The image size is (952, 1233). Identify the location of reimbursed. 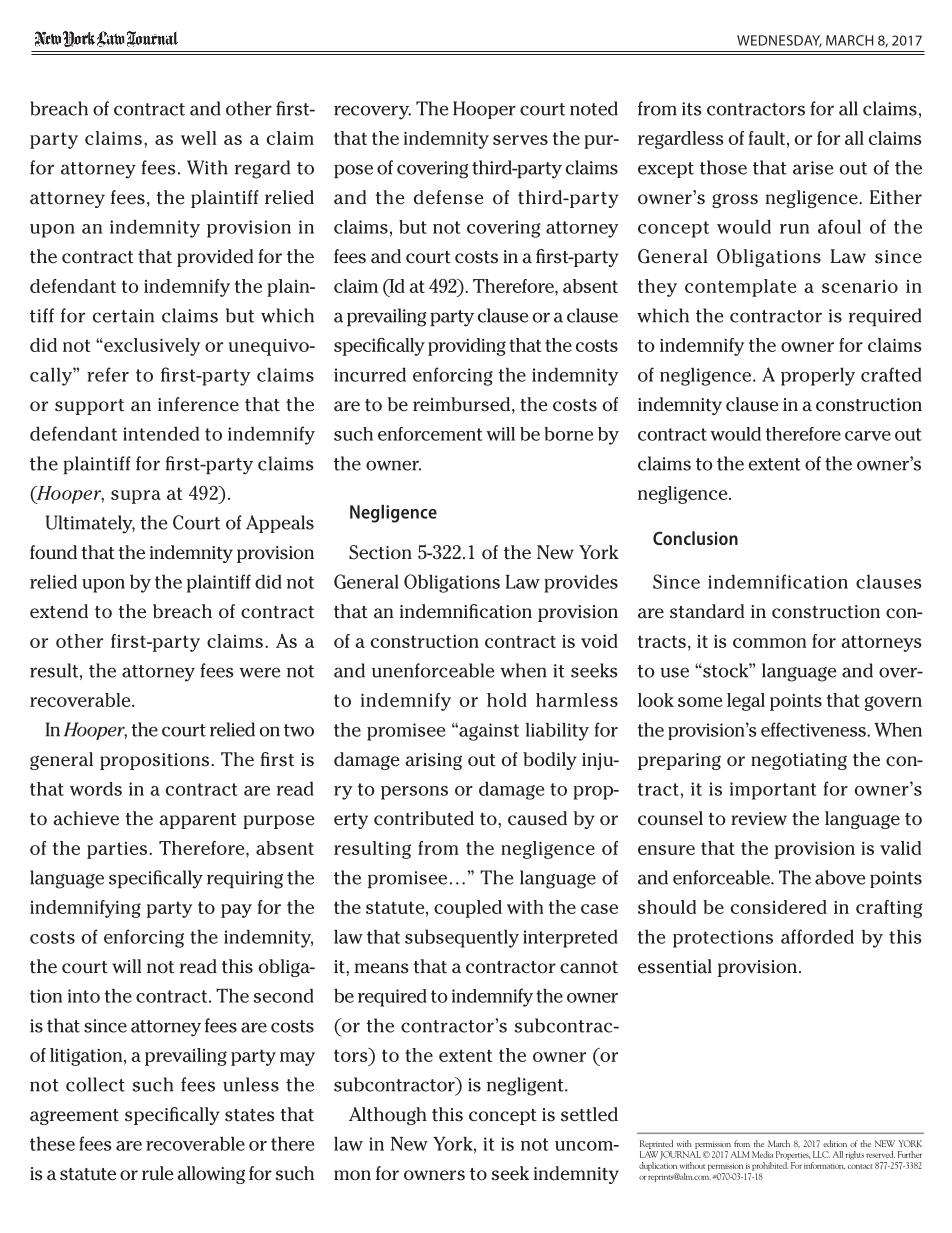
(461, 404).
